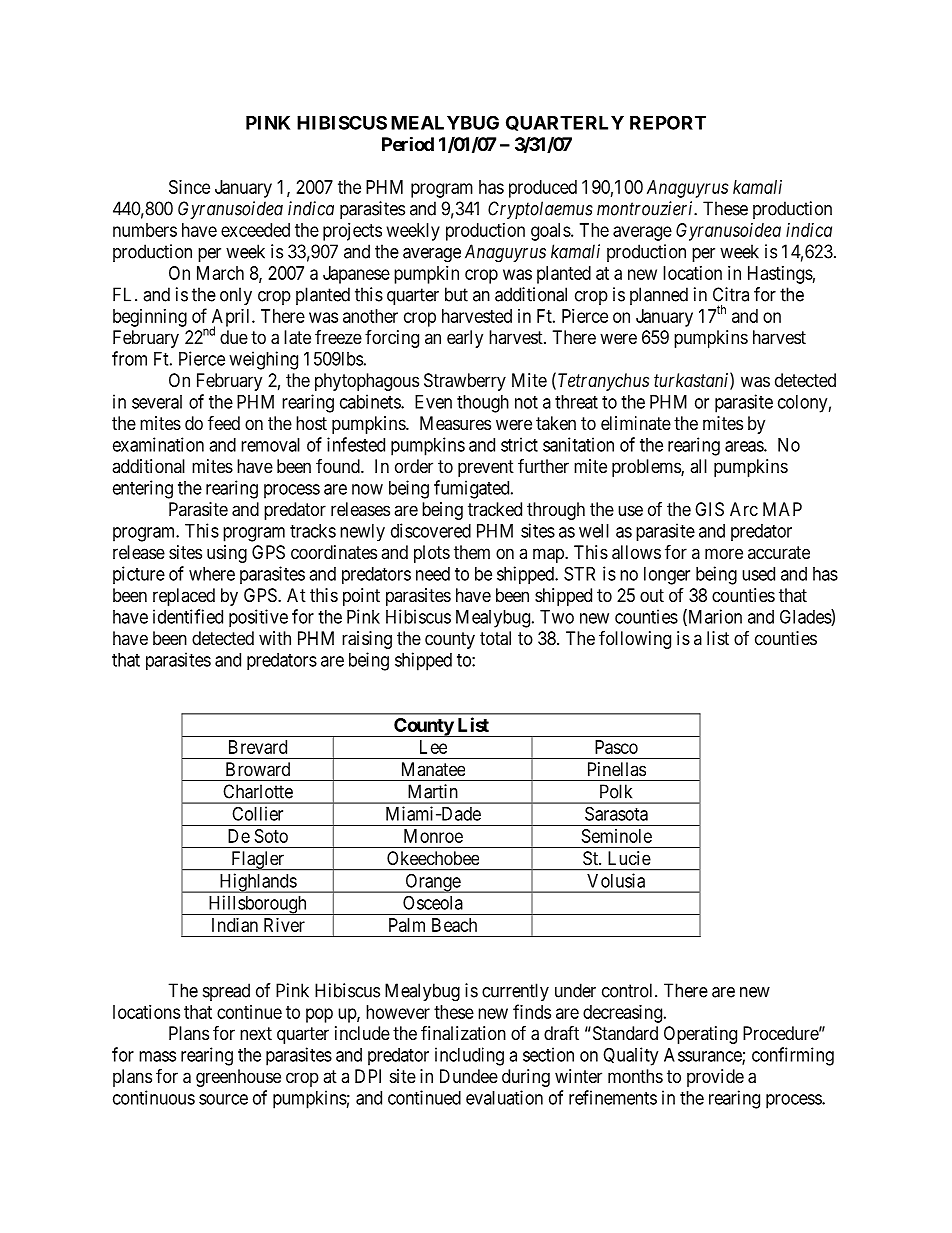 The image size is (952, 1233). I want to click on identified, so click(188, 616).
